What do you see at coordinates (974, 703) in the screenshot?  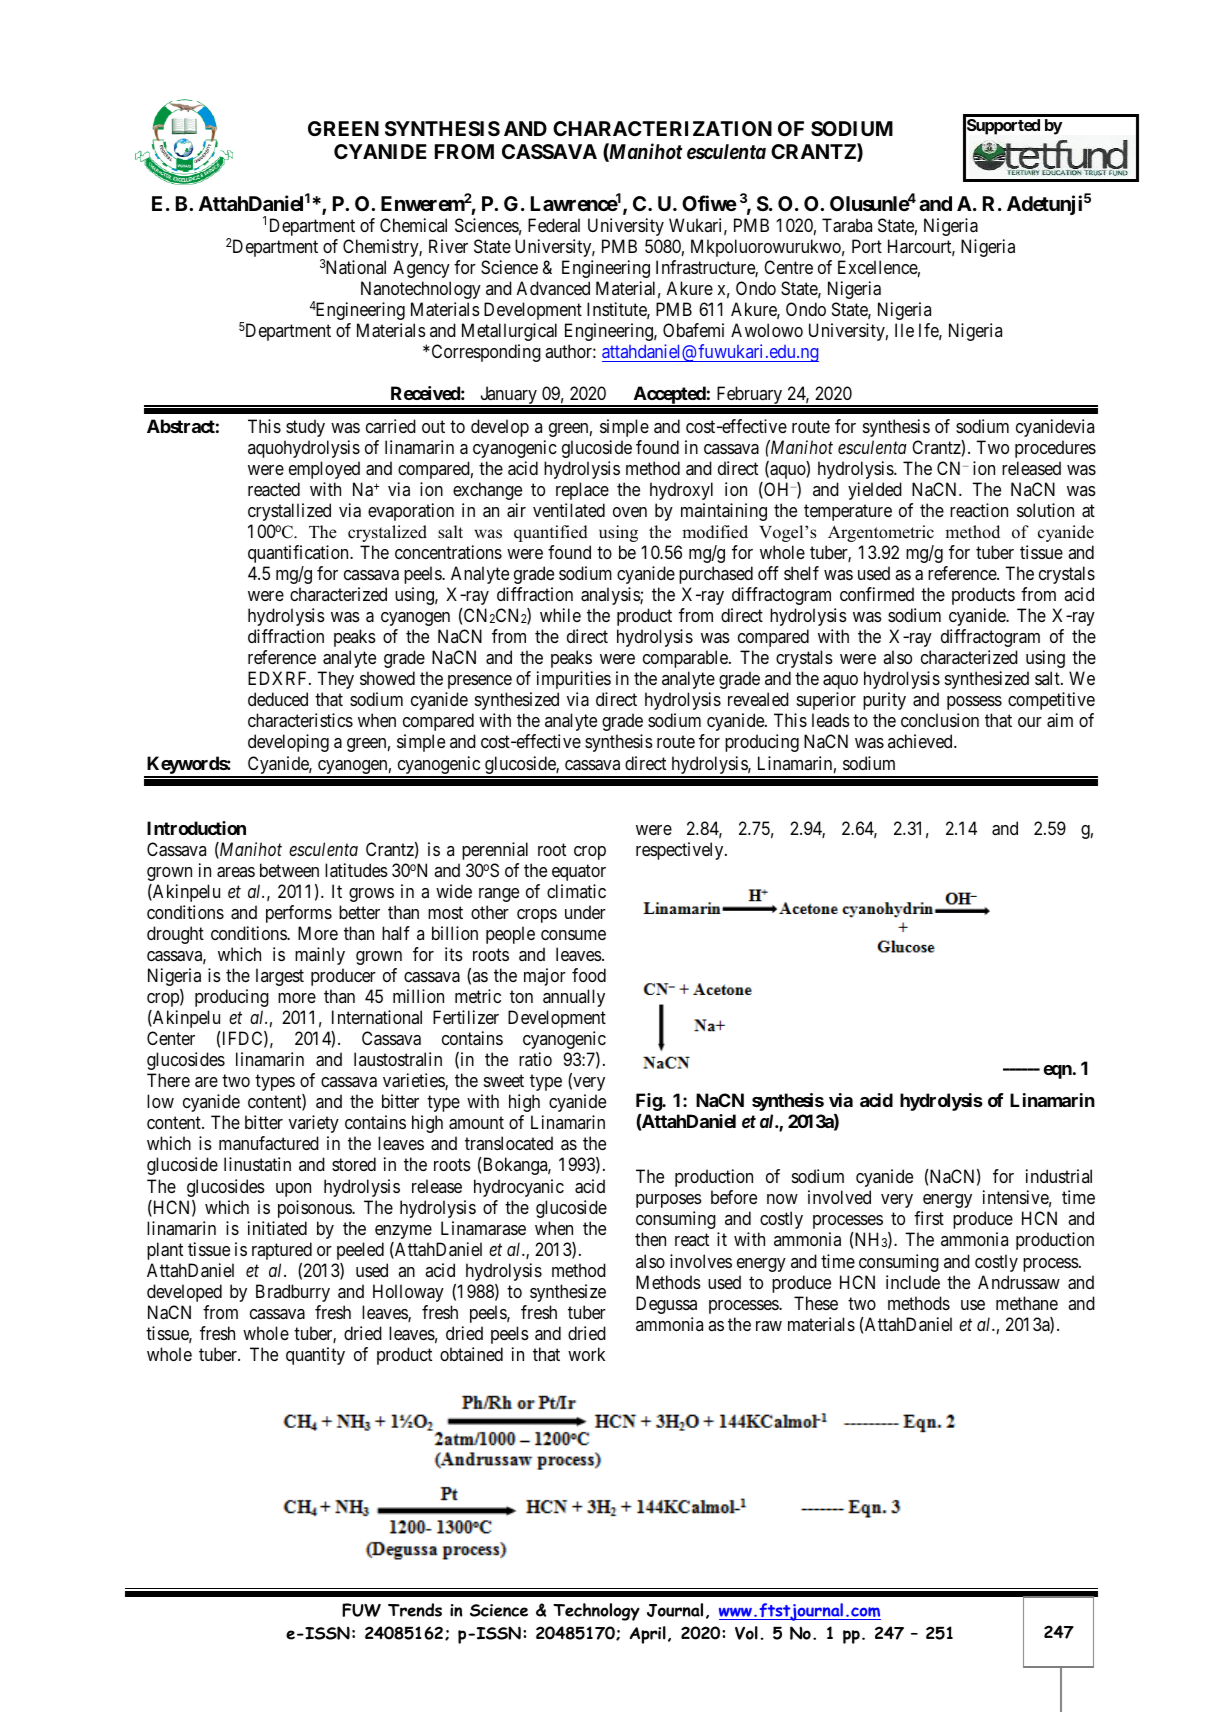 I see `possess` at bounding box center [974, 703].
